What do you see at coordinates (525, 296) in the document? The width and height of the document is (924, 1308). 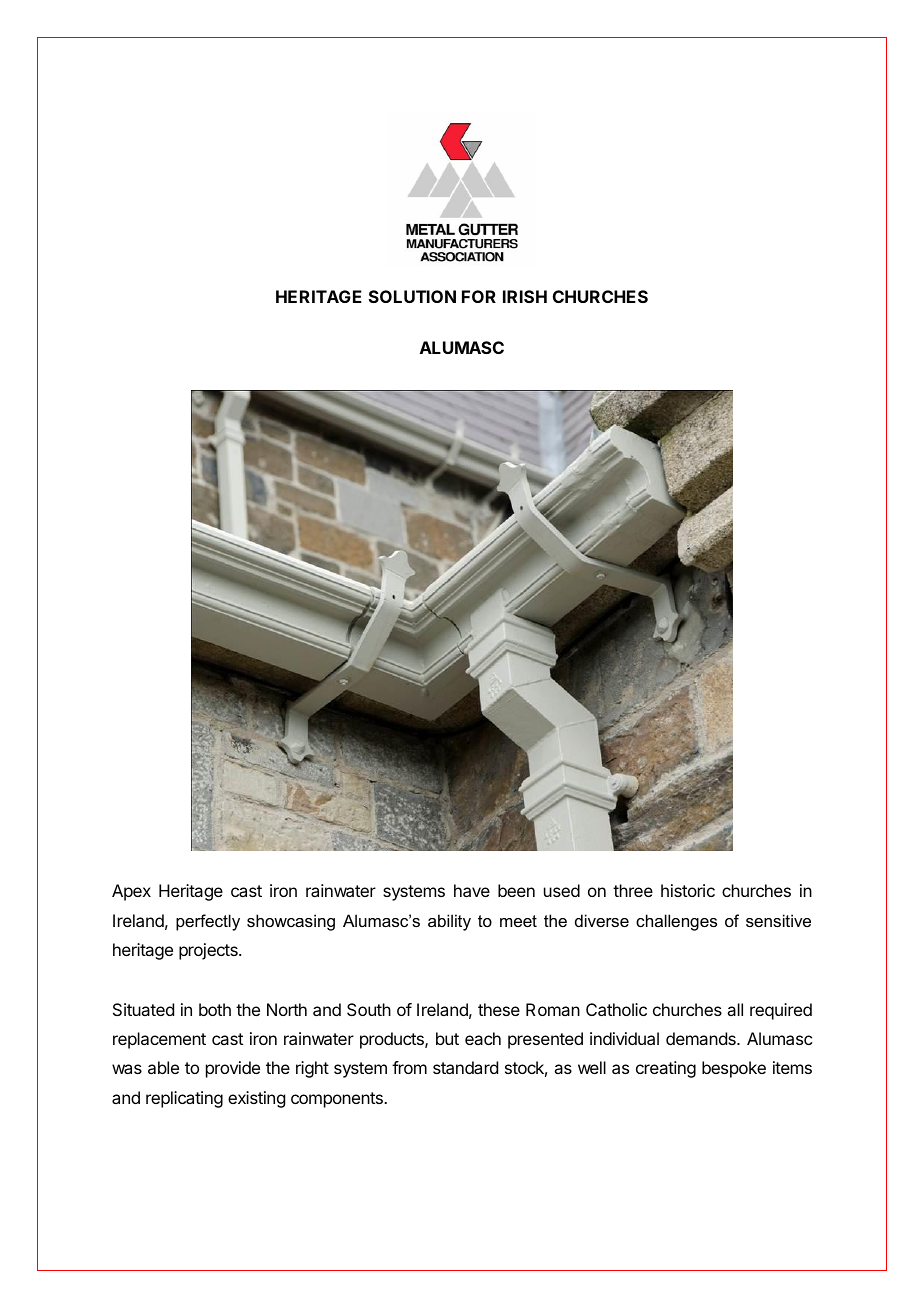 I see `IRISH` at bounding box center [525, 296].
